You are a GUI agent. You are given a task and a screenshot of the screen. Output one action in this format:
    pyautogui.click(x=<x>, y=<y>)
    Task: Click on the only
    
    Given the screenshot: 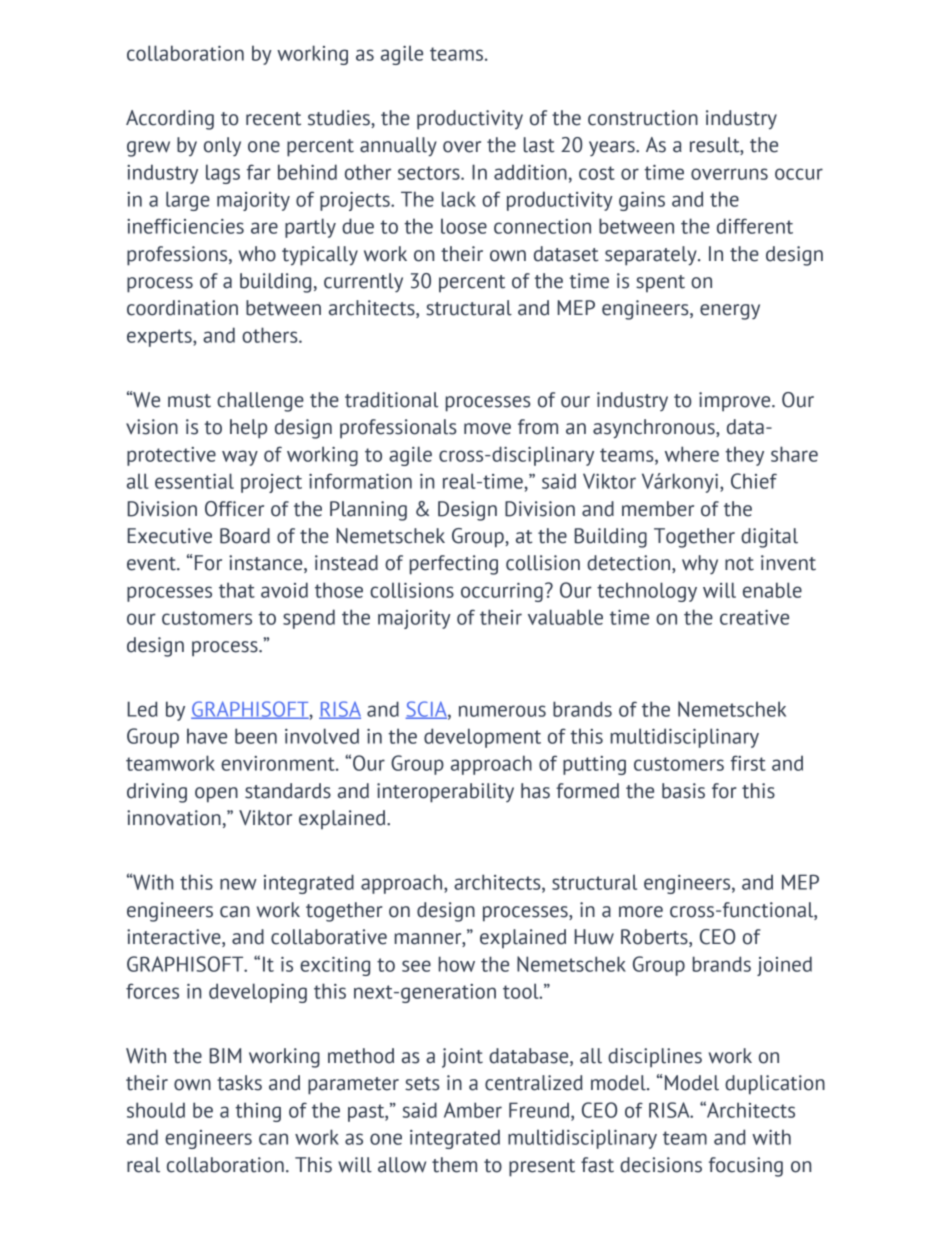 What is the action you would take?
    pyautogui.click(x=222, y=147)
